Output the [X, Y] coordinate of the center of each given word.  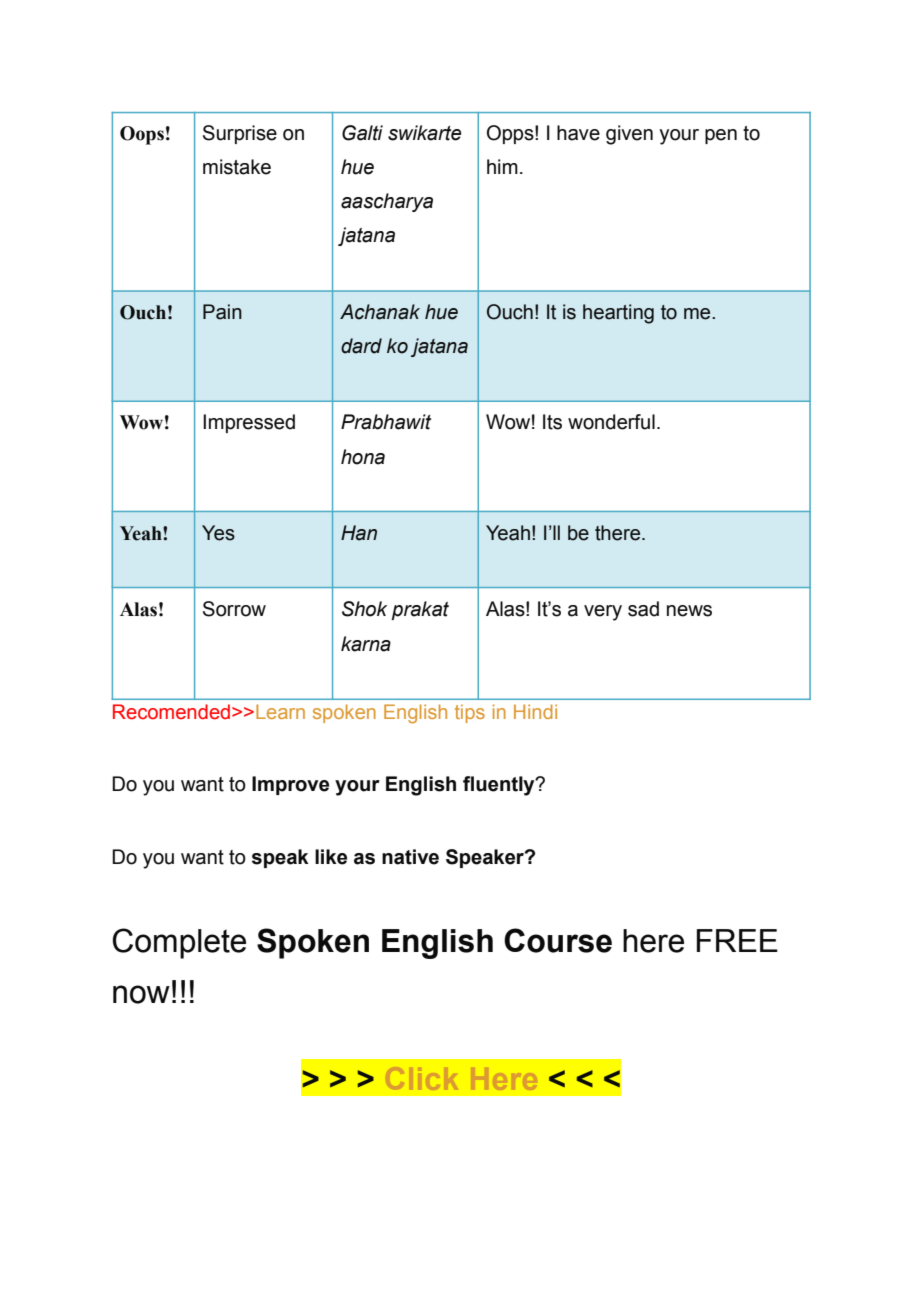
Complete [179, 943]
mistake [237, 167]
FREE [737, 940]
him [502, 166]
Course [558, 940]
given [629, 135]
